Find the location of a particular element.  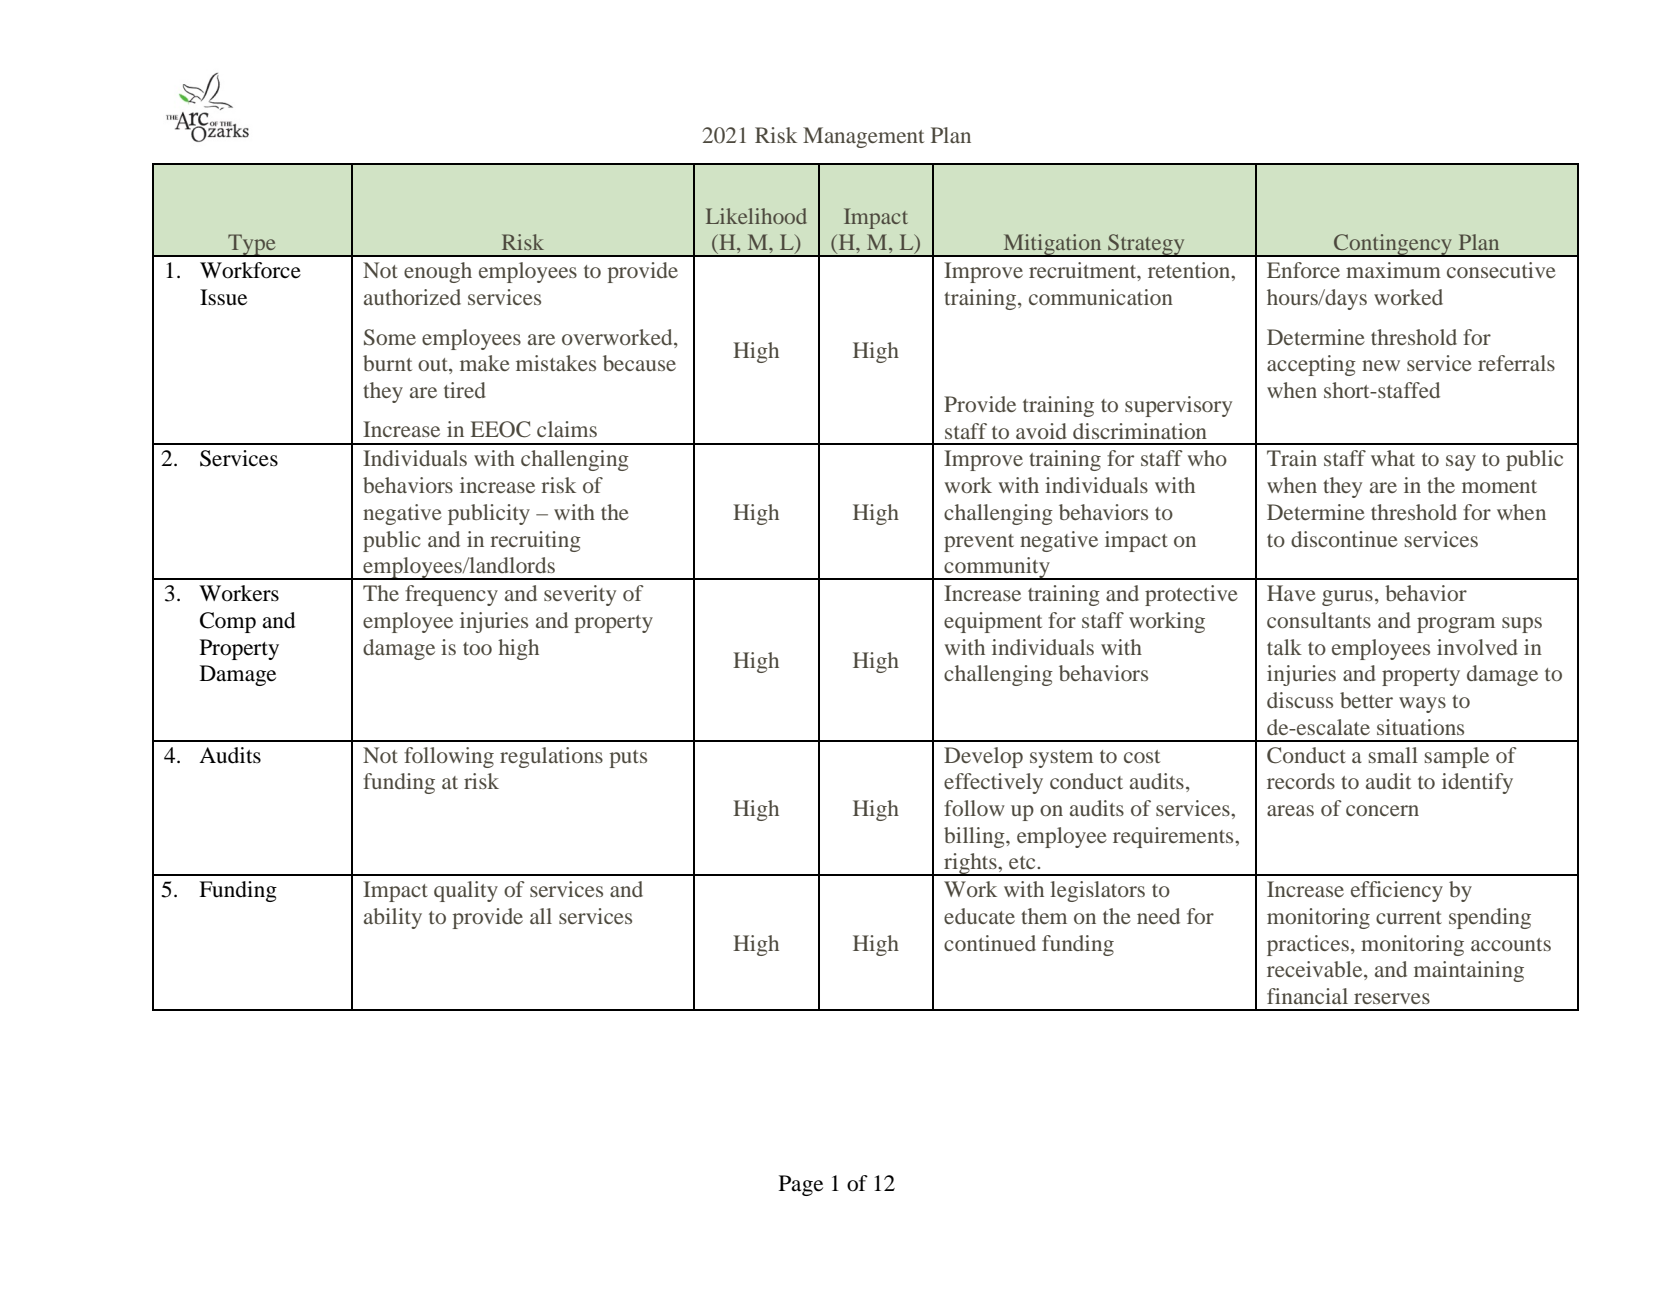

Contingency is located at coordinates (1393, 245).
